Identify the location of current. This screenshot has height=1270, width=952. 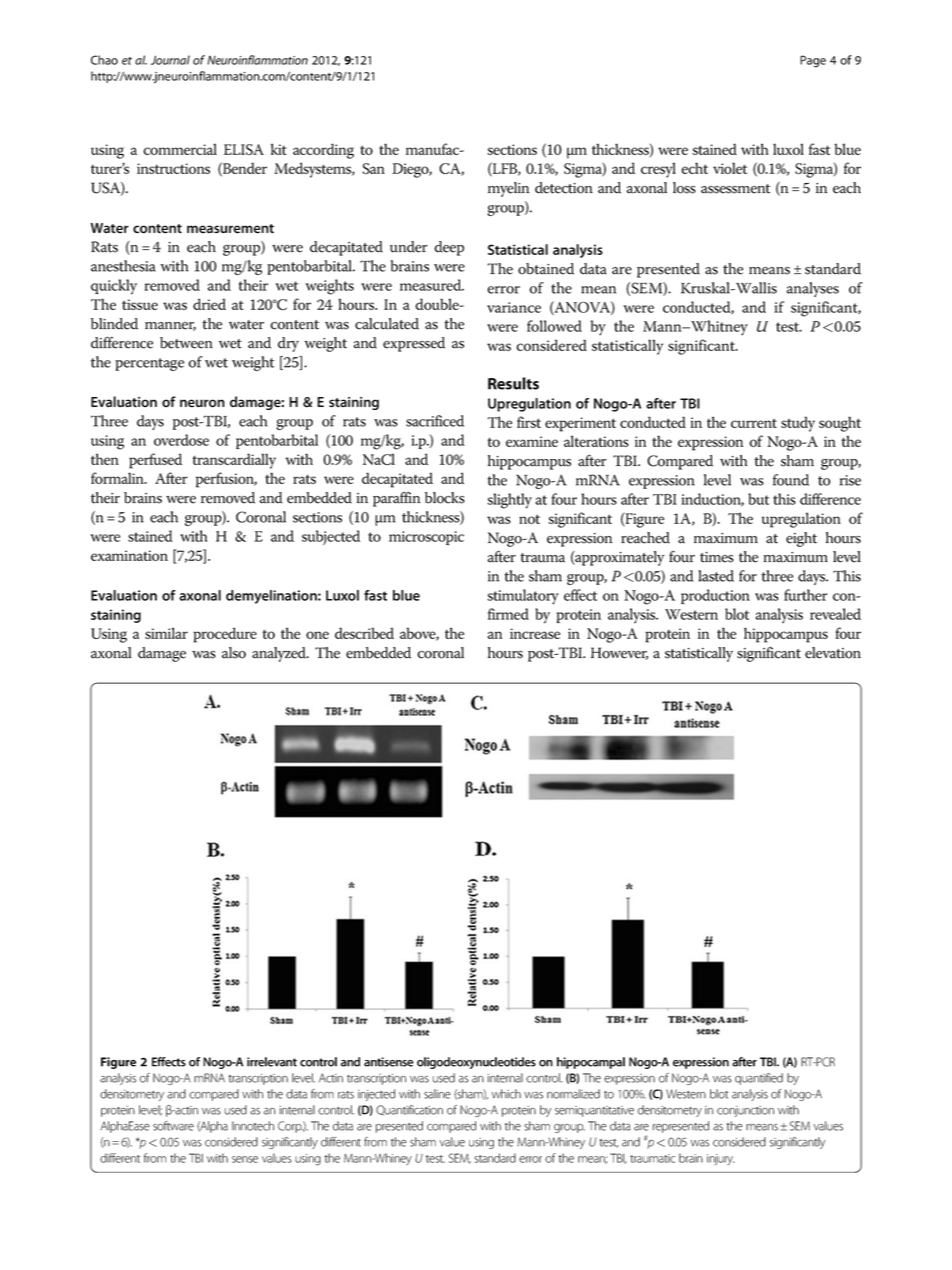
(754, 423).
